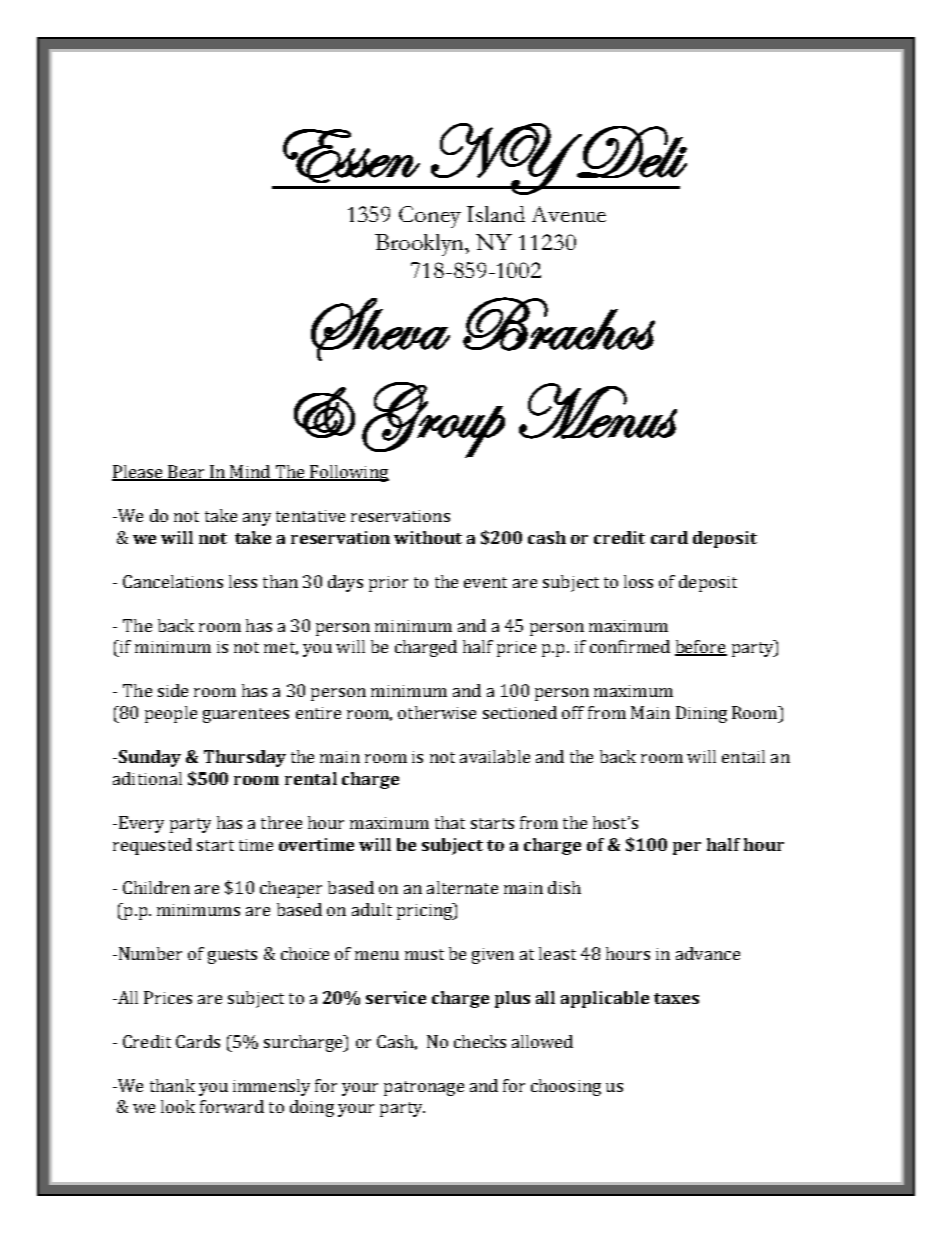  What do you see at coordinates (424, 1088) in the page?
I see `patronage` at bounding box center [424, 1088].
